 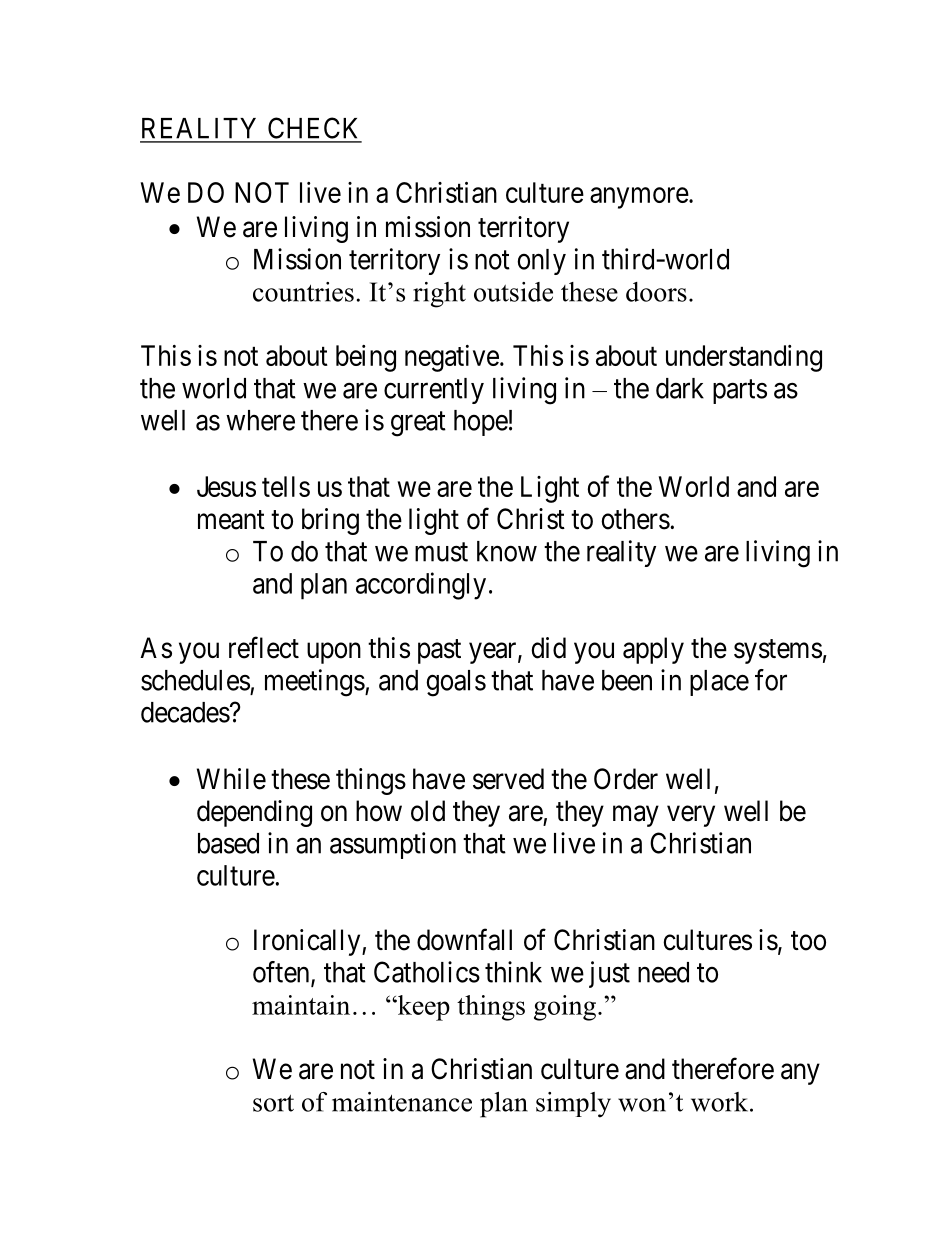 I want to click on simply, so click(x=573, y=1105).
